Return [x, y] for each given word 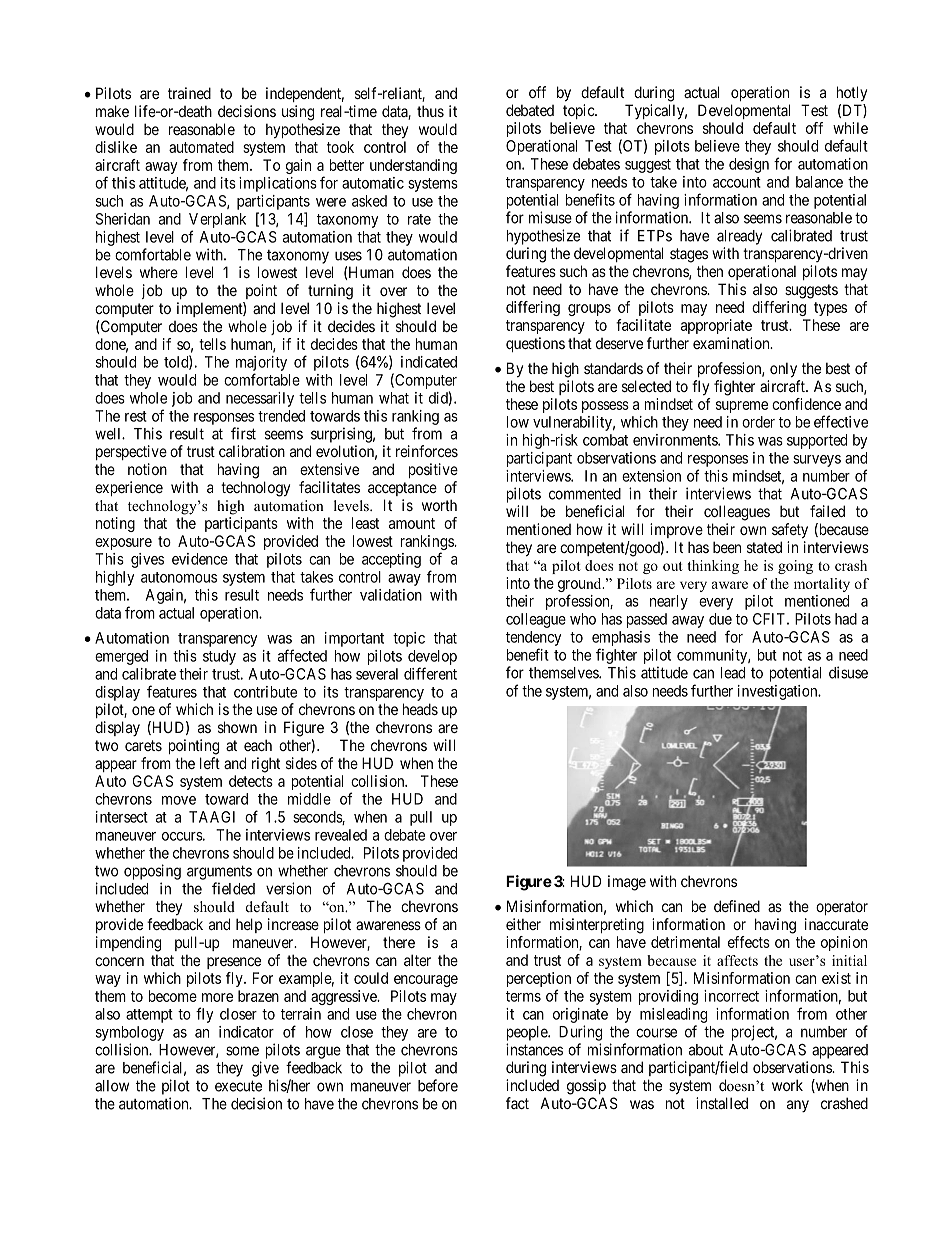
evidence [200, 559]
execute [238, 1086]
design [749, 165]
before [438, 1085]
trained [189, 93]
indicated [429, 362]
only [783, 370]
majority [261, 365]
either [523, 924]
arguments [219, 872]
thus [430, 111]
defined [737, 906]
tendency [534, 638]
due [720, 619]
